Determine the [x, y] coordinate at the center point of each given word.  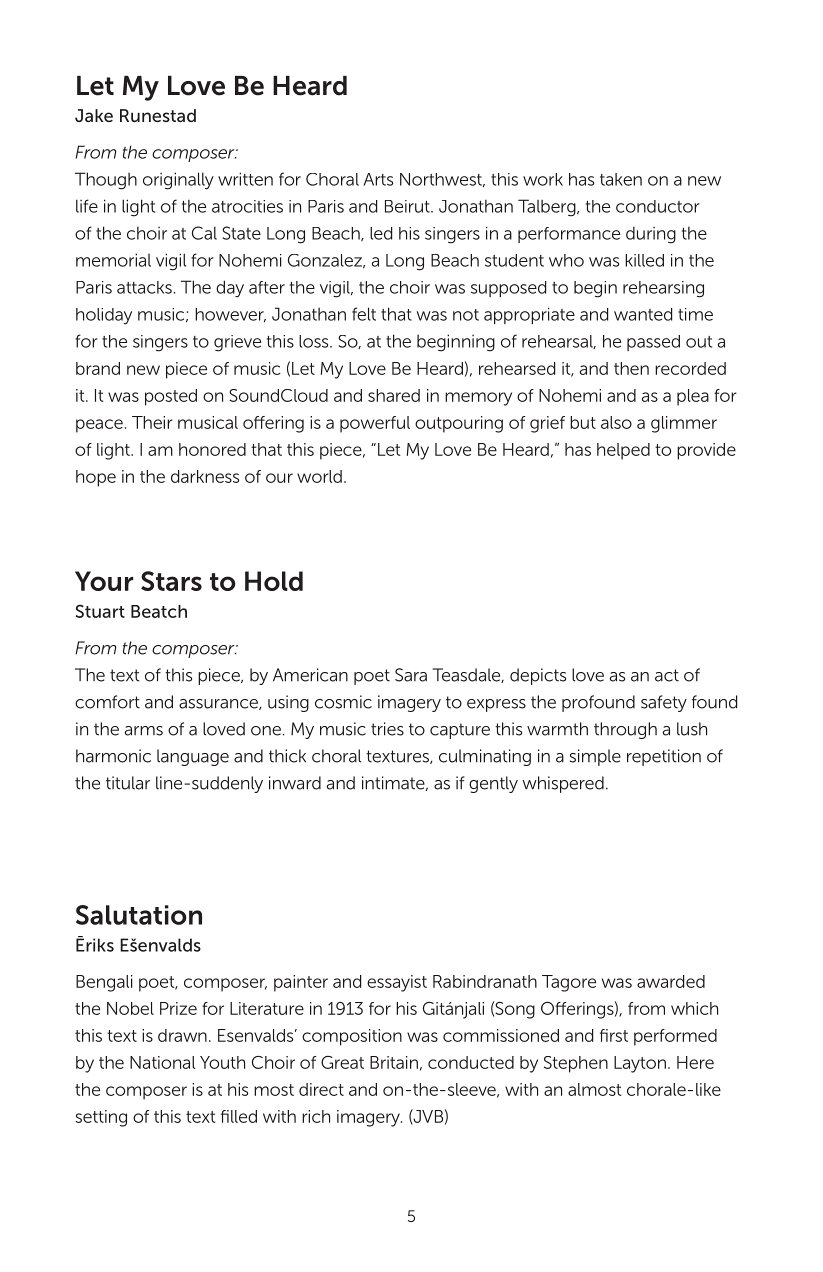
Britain [394, 1062]
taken [621, 179]
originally [178, 181]
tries [387, 729]
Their [152, 422]
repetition [664, 757]
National [162, 1062]
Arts [378, 179]
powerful [375, 424]
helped [623, 451]
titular [128, 783]
